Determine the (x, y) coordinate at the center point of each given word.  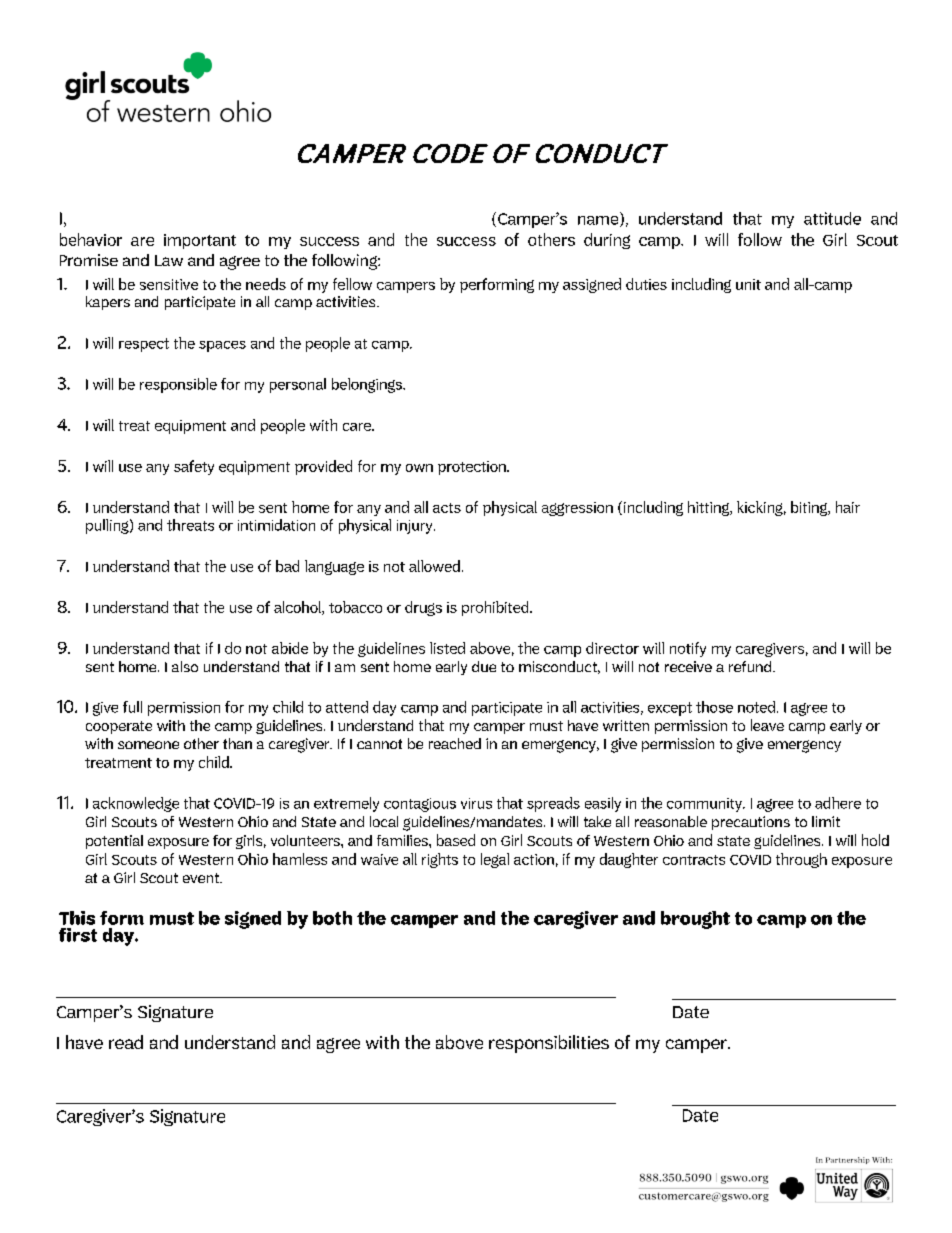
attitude (832, 218)
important (200, 241)
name (599, 221)
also (185, 666)
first (78, 935)
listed (447, 648)
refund (751, 666)
